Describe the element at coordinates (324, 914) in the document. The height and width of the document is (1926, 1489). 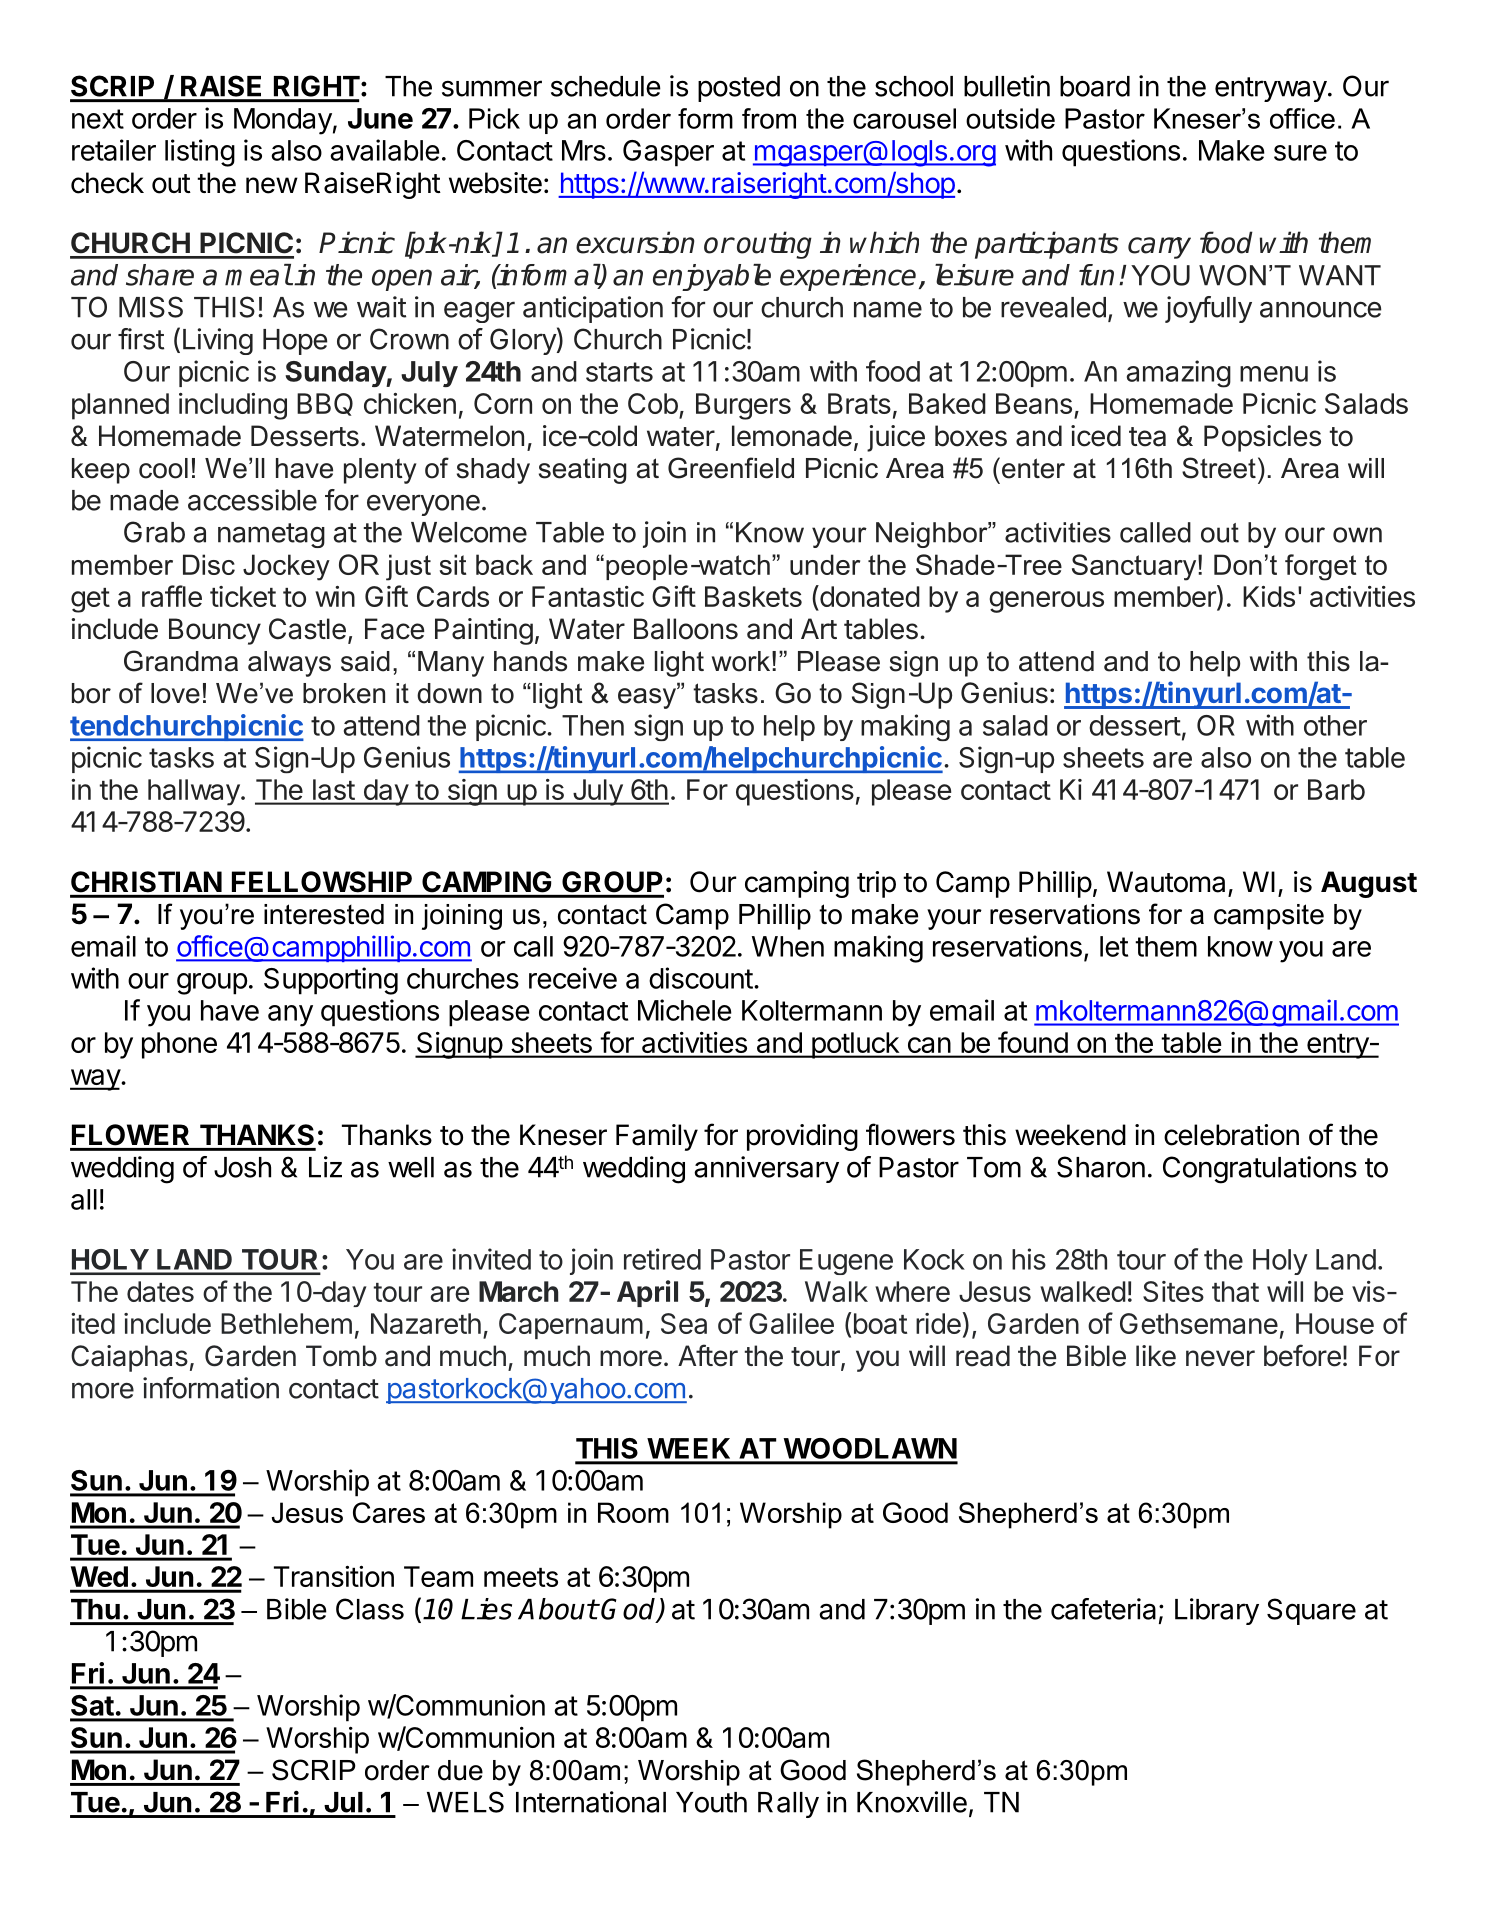
I see `interested` at that location.
